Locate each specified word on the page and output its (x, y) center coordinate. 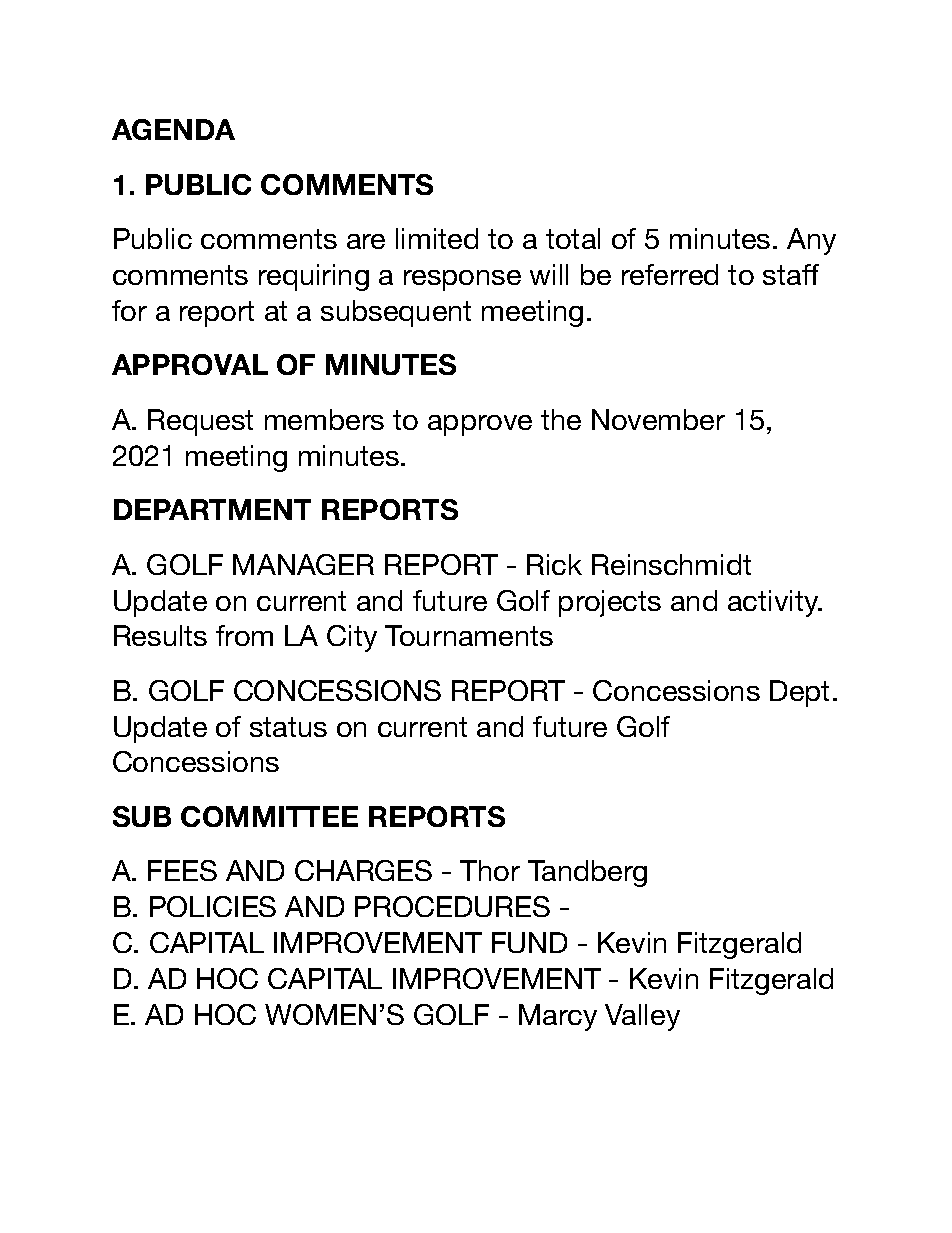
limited (437, 238)
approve (480, 425)
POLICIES (213, 906)
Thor (490, 870)
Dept (799, 693)
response (462, 280)
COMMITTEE (269, 816)
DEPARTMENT (212, 509)
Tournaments (469, 635)
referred (670, 274)
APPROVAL (190, 364)
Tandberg (587, 873)
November (658, 419)
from (244, 635)
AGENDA (173, 129)
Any (811, 241)
